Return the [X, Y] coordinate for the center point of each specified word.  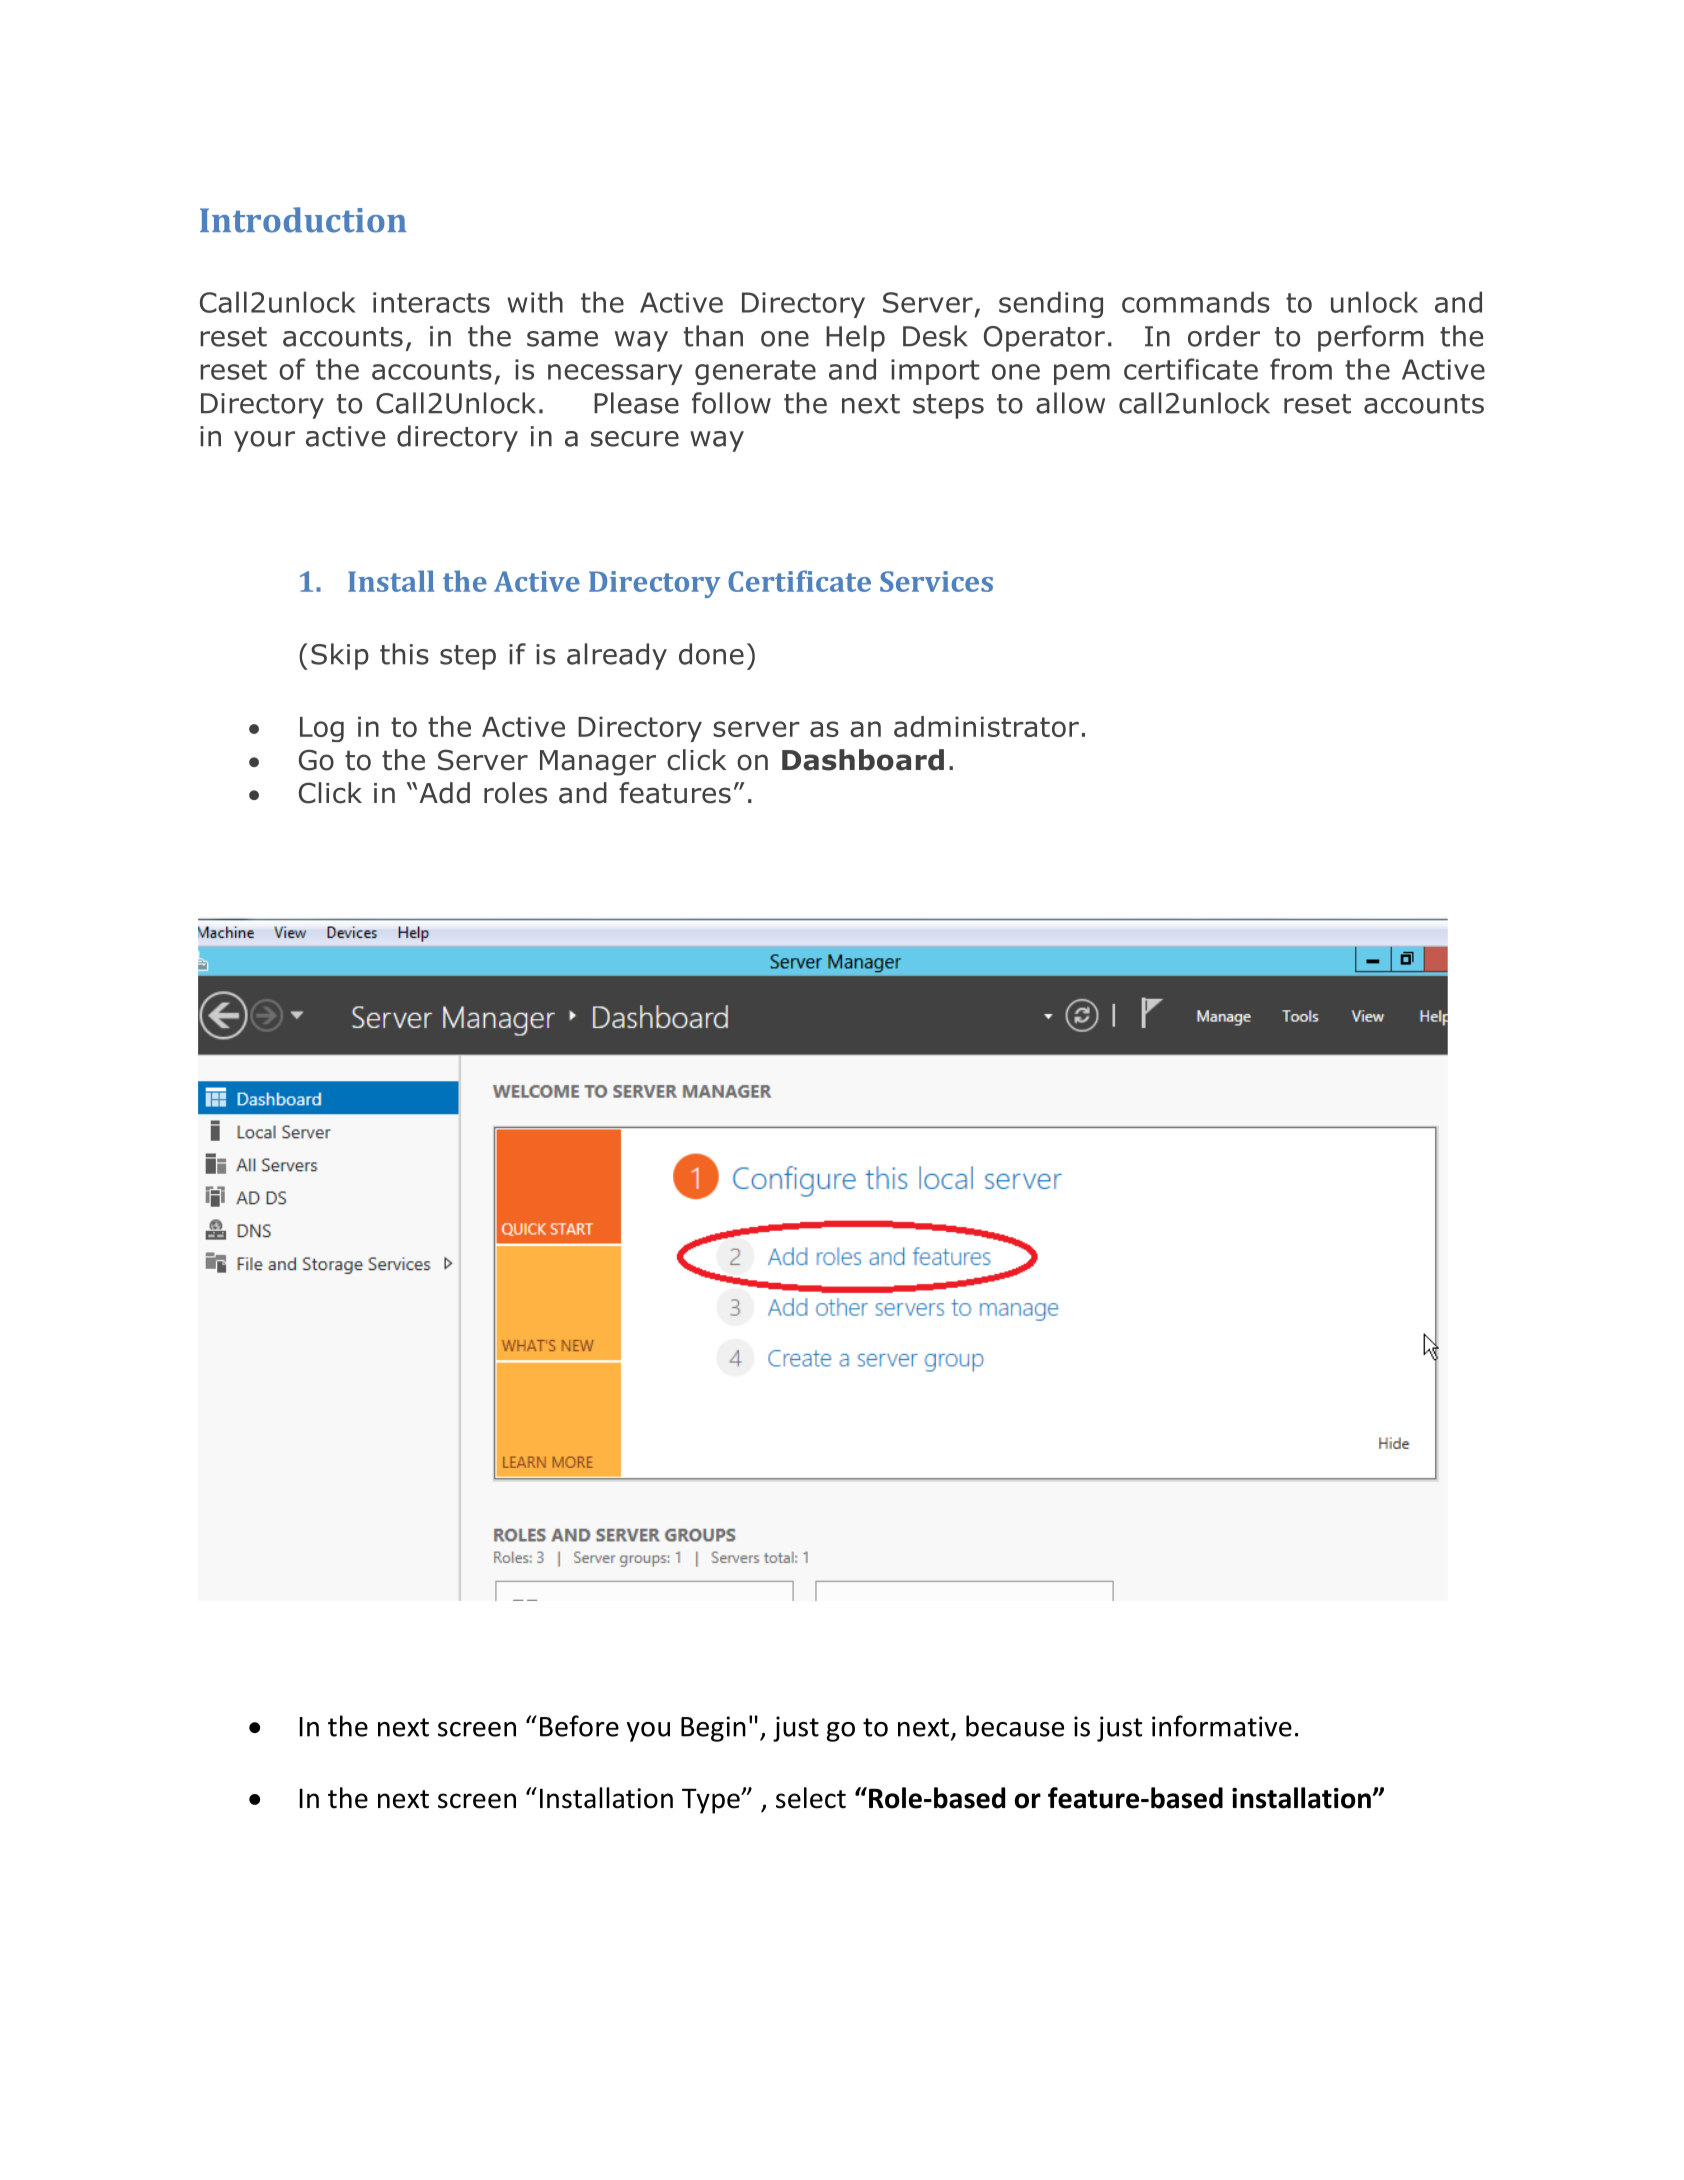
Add [445, 793]
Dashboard [863, 760]
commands [1196, 302]
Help [855, 338]
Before [579, 1726]
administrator [986, 726]
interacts [431, 302]
